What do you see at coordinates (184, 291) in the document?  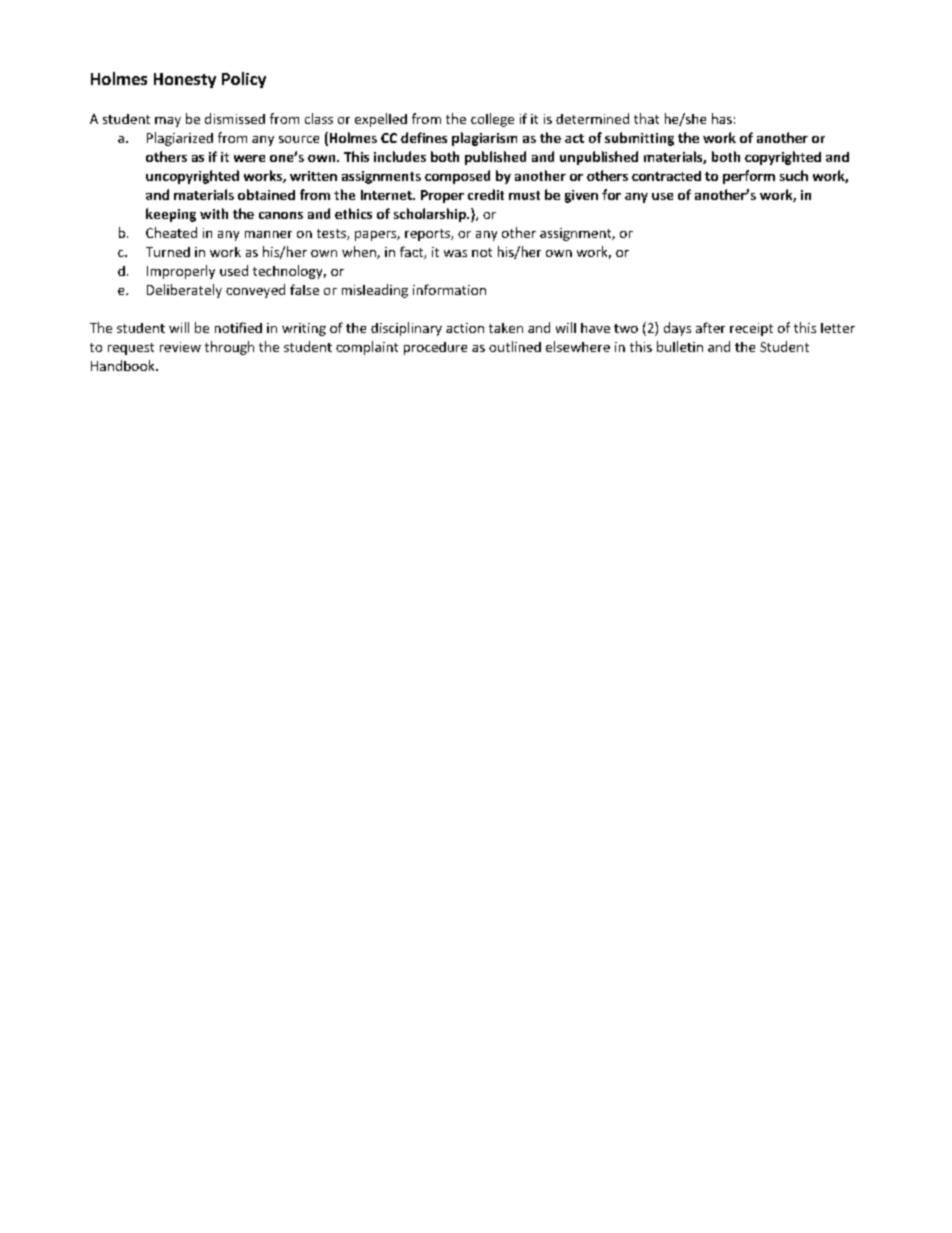 I see `Deliberately` at bounding box center [184, 291].
